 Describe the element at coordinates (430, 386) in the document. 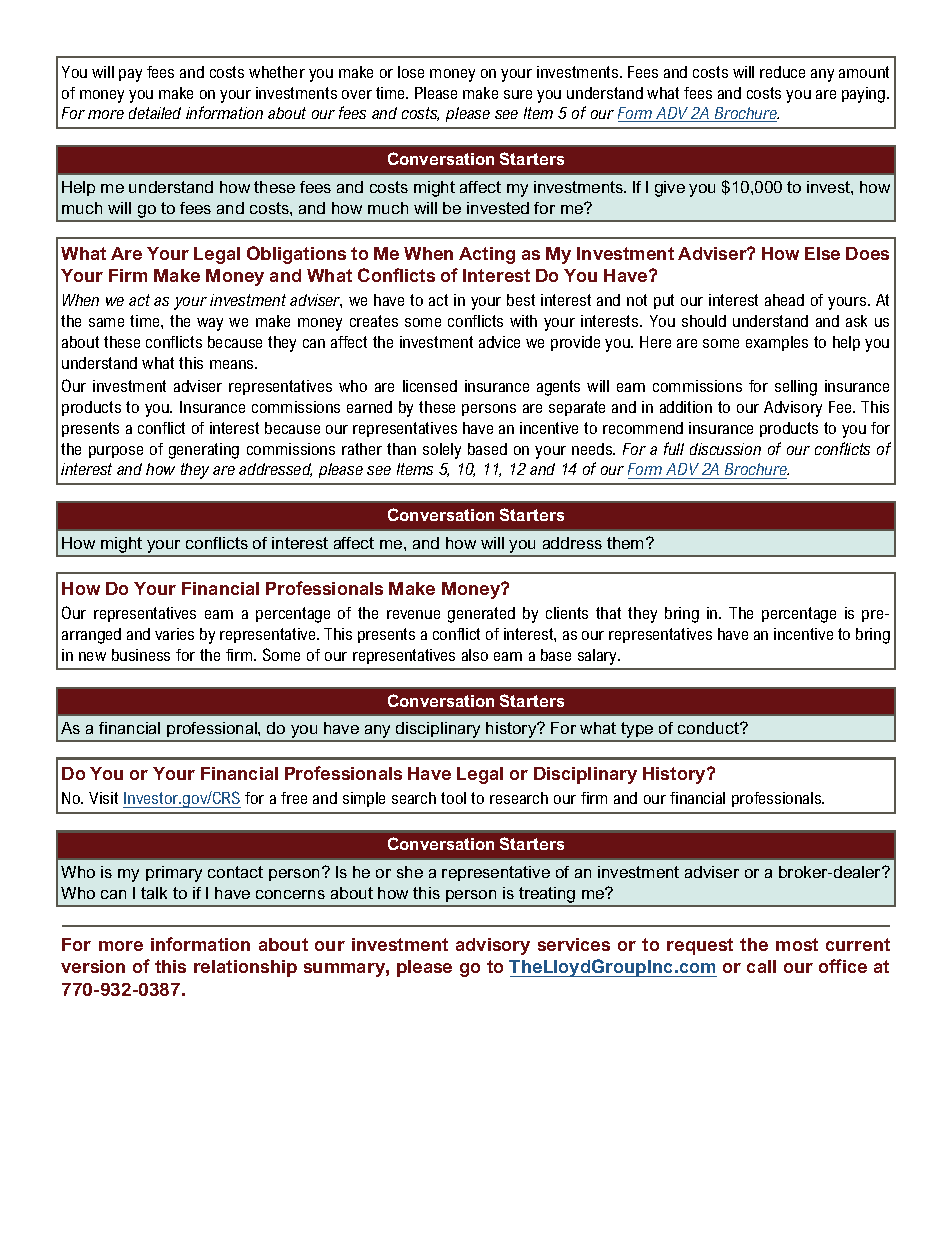

I see `licensed` at that location.
